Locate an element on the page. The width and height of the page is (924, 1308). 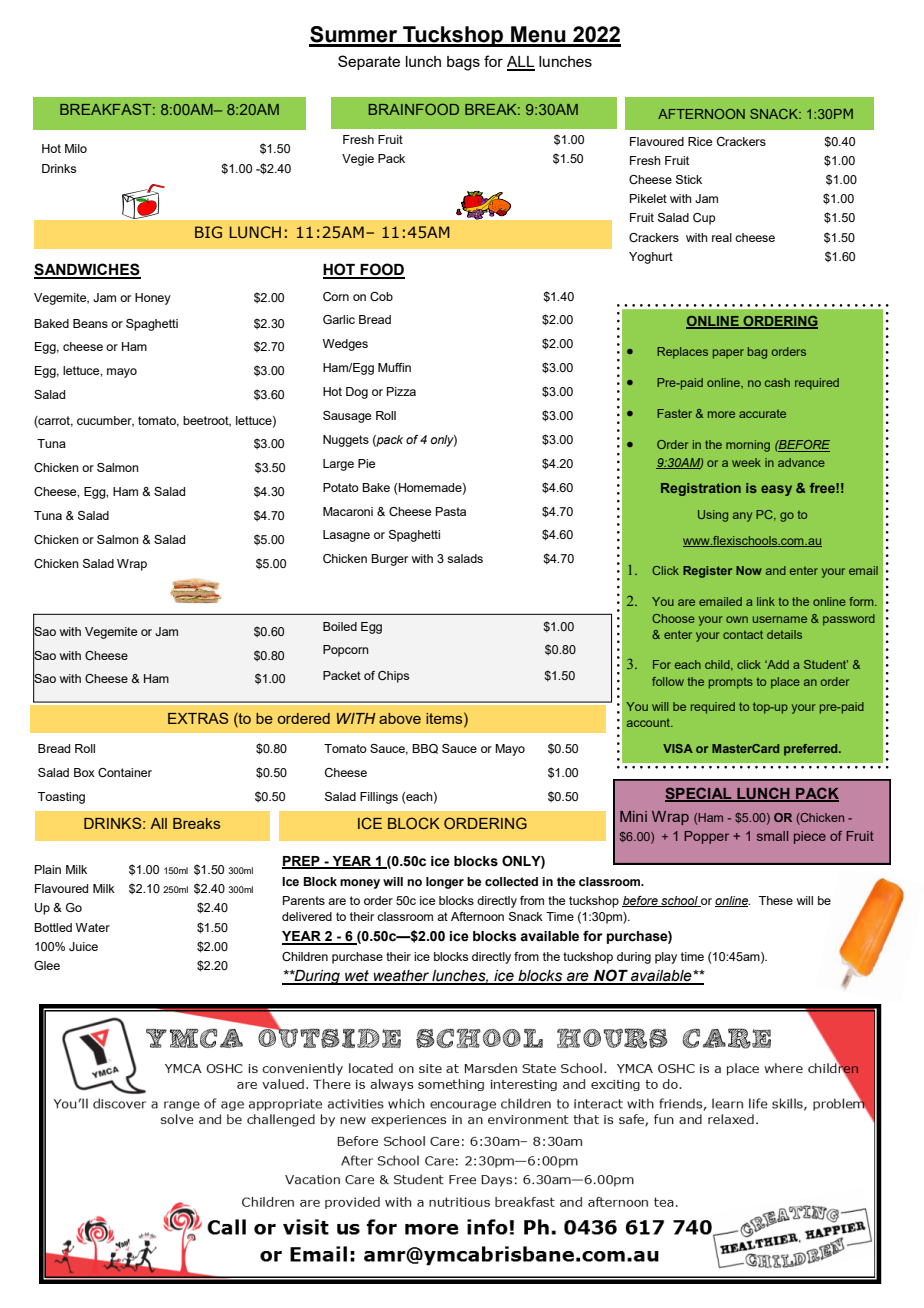
any is located at coordinates (742, 517).
